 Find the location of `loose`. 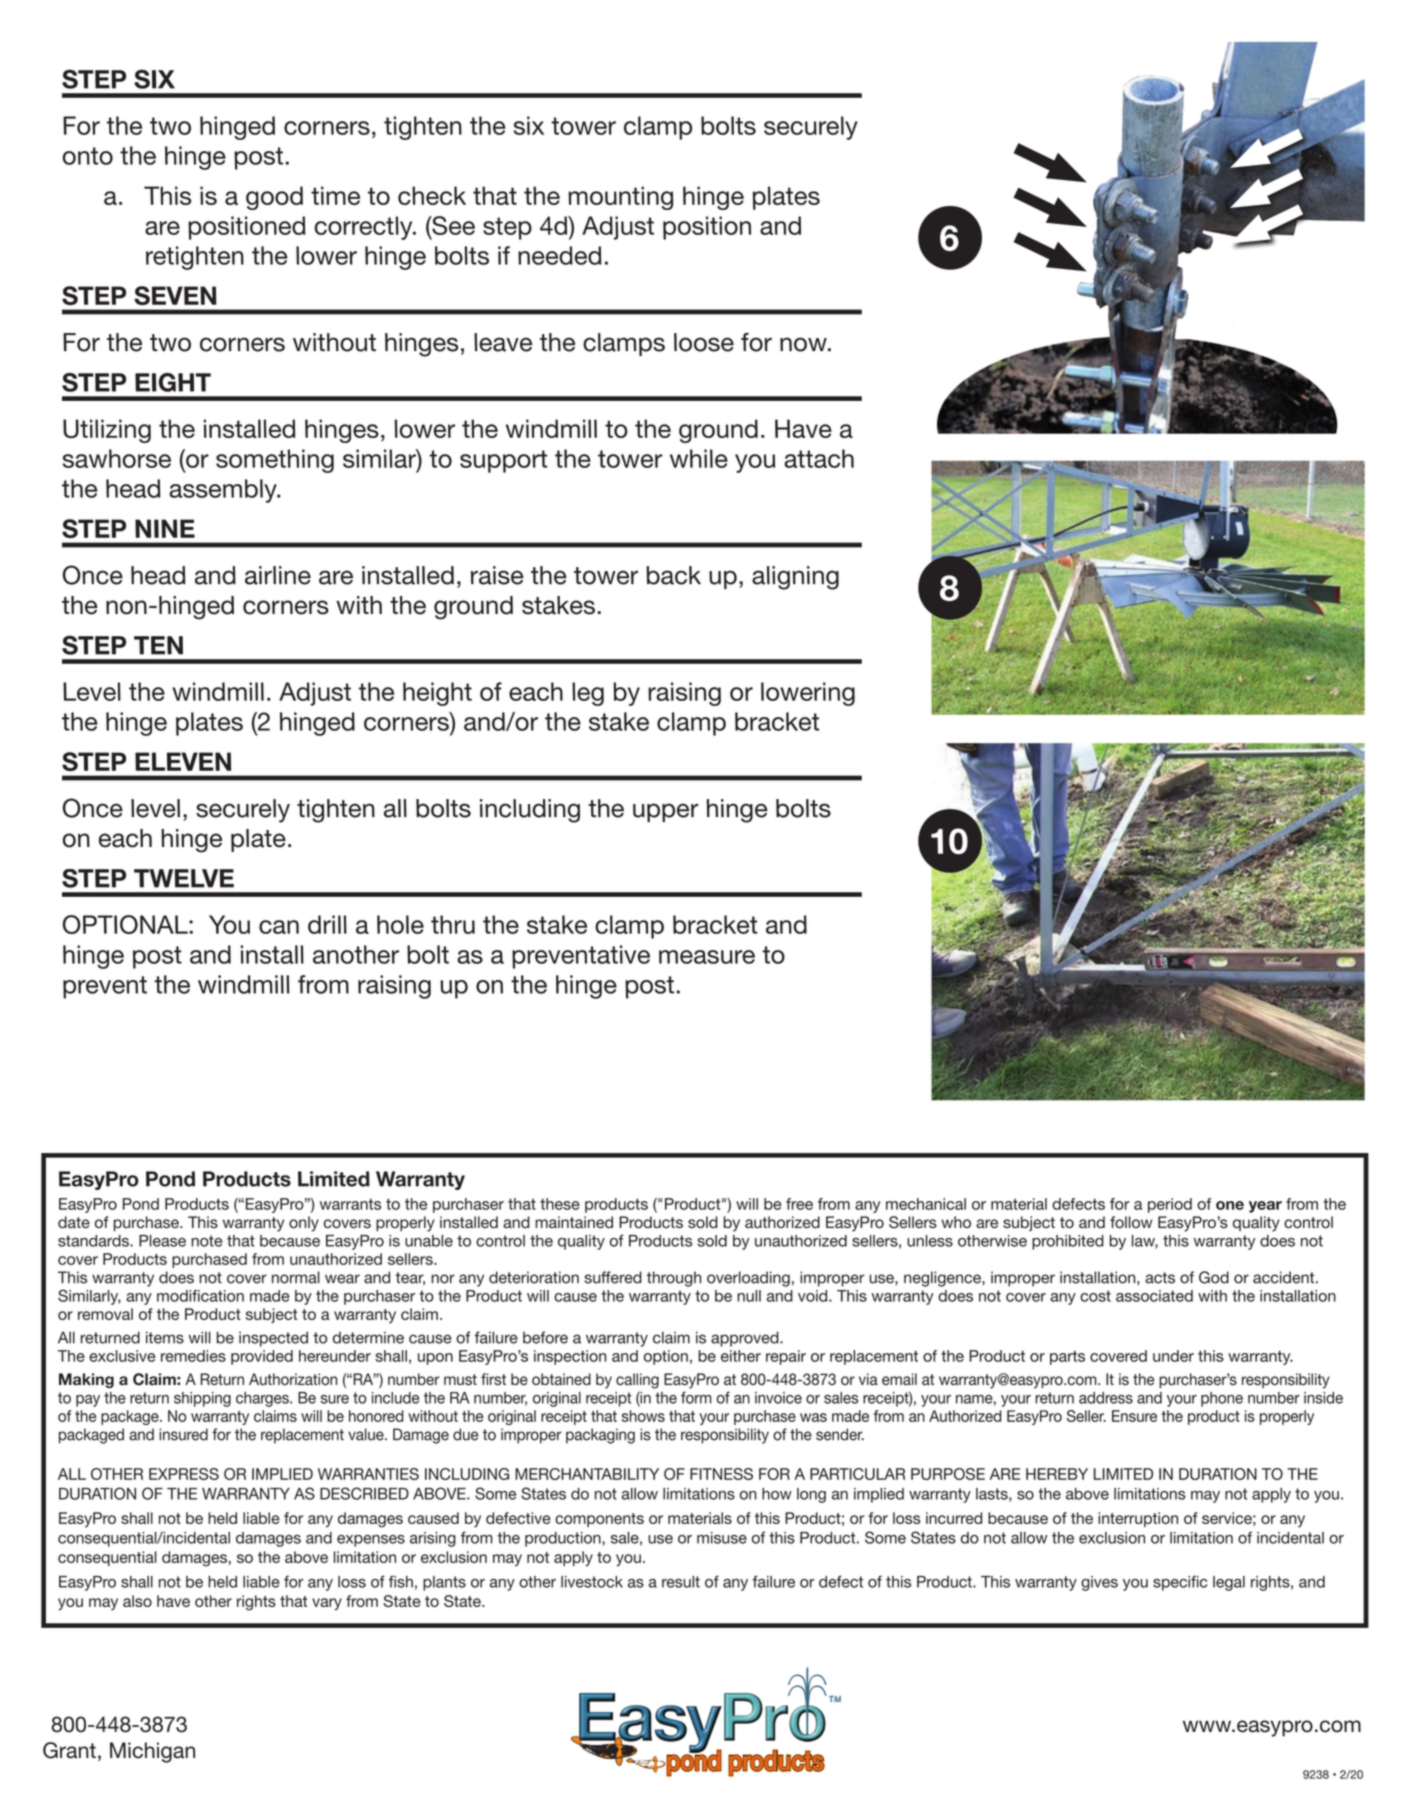

loose is located at coordinates (704, 342).
